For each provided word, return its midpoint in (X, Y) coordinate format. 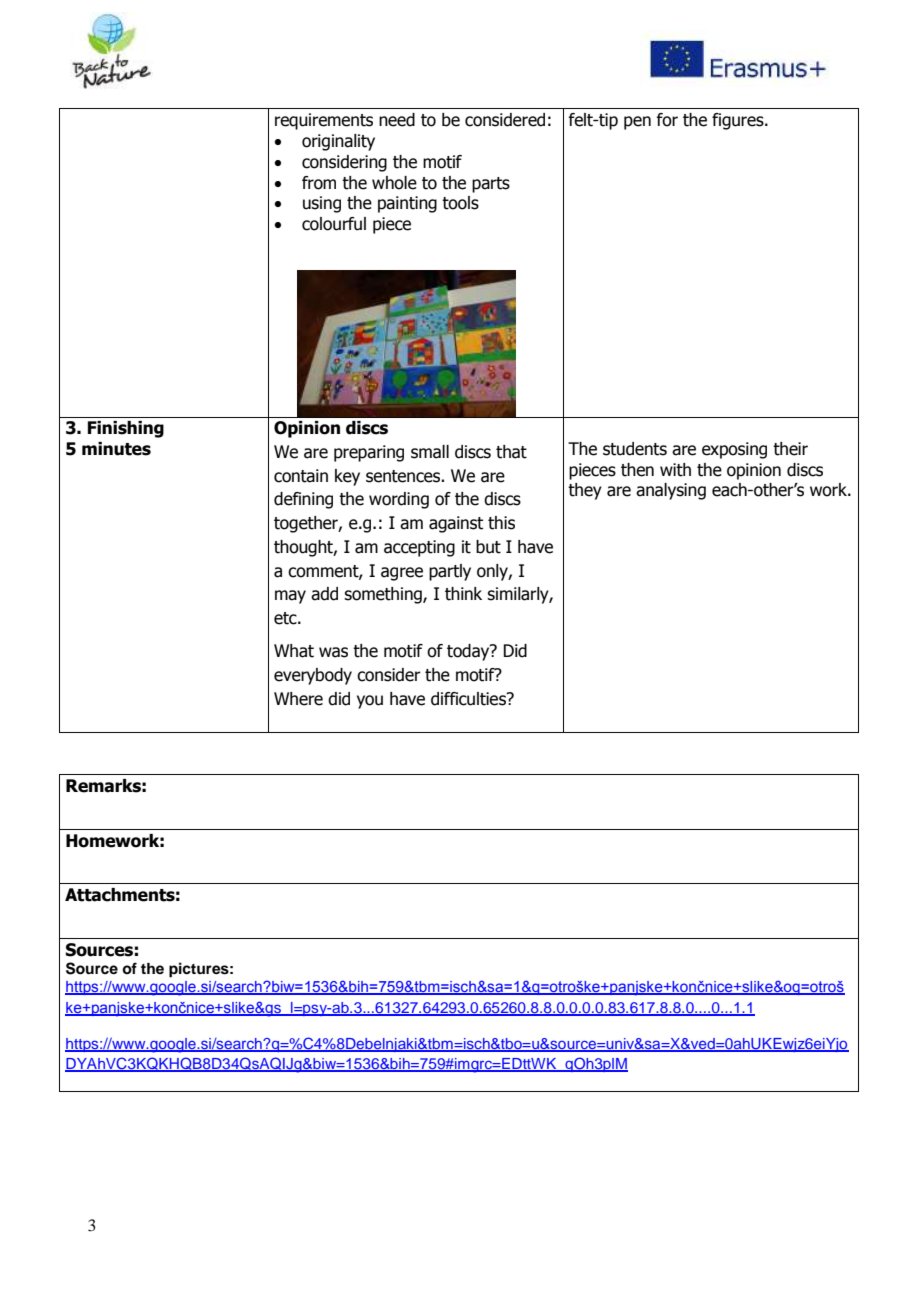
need (397, 120)
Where (298, 699)
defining (303, 500)
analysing (671, 491)
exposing (734, 450)
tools (460, 203)
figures (739, 121)
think (463, 594)
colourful (334, 224)
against (456, 524)
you (370, 702)
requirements (324, 121)
